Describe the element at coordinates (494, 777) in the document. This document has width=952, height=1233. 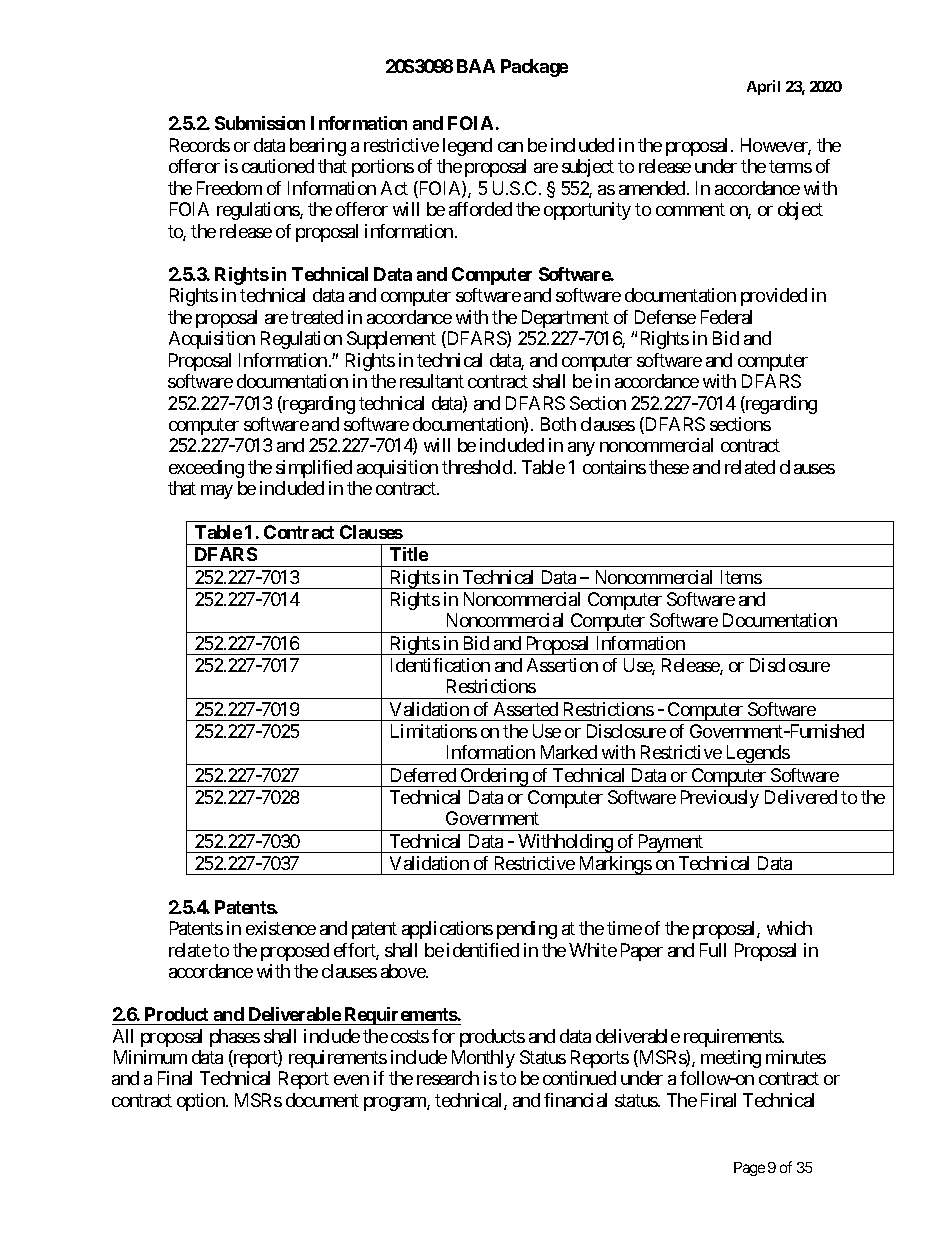
I see `Ordering` at that location.
